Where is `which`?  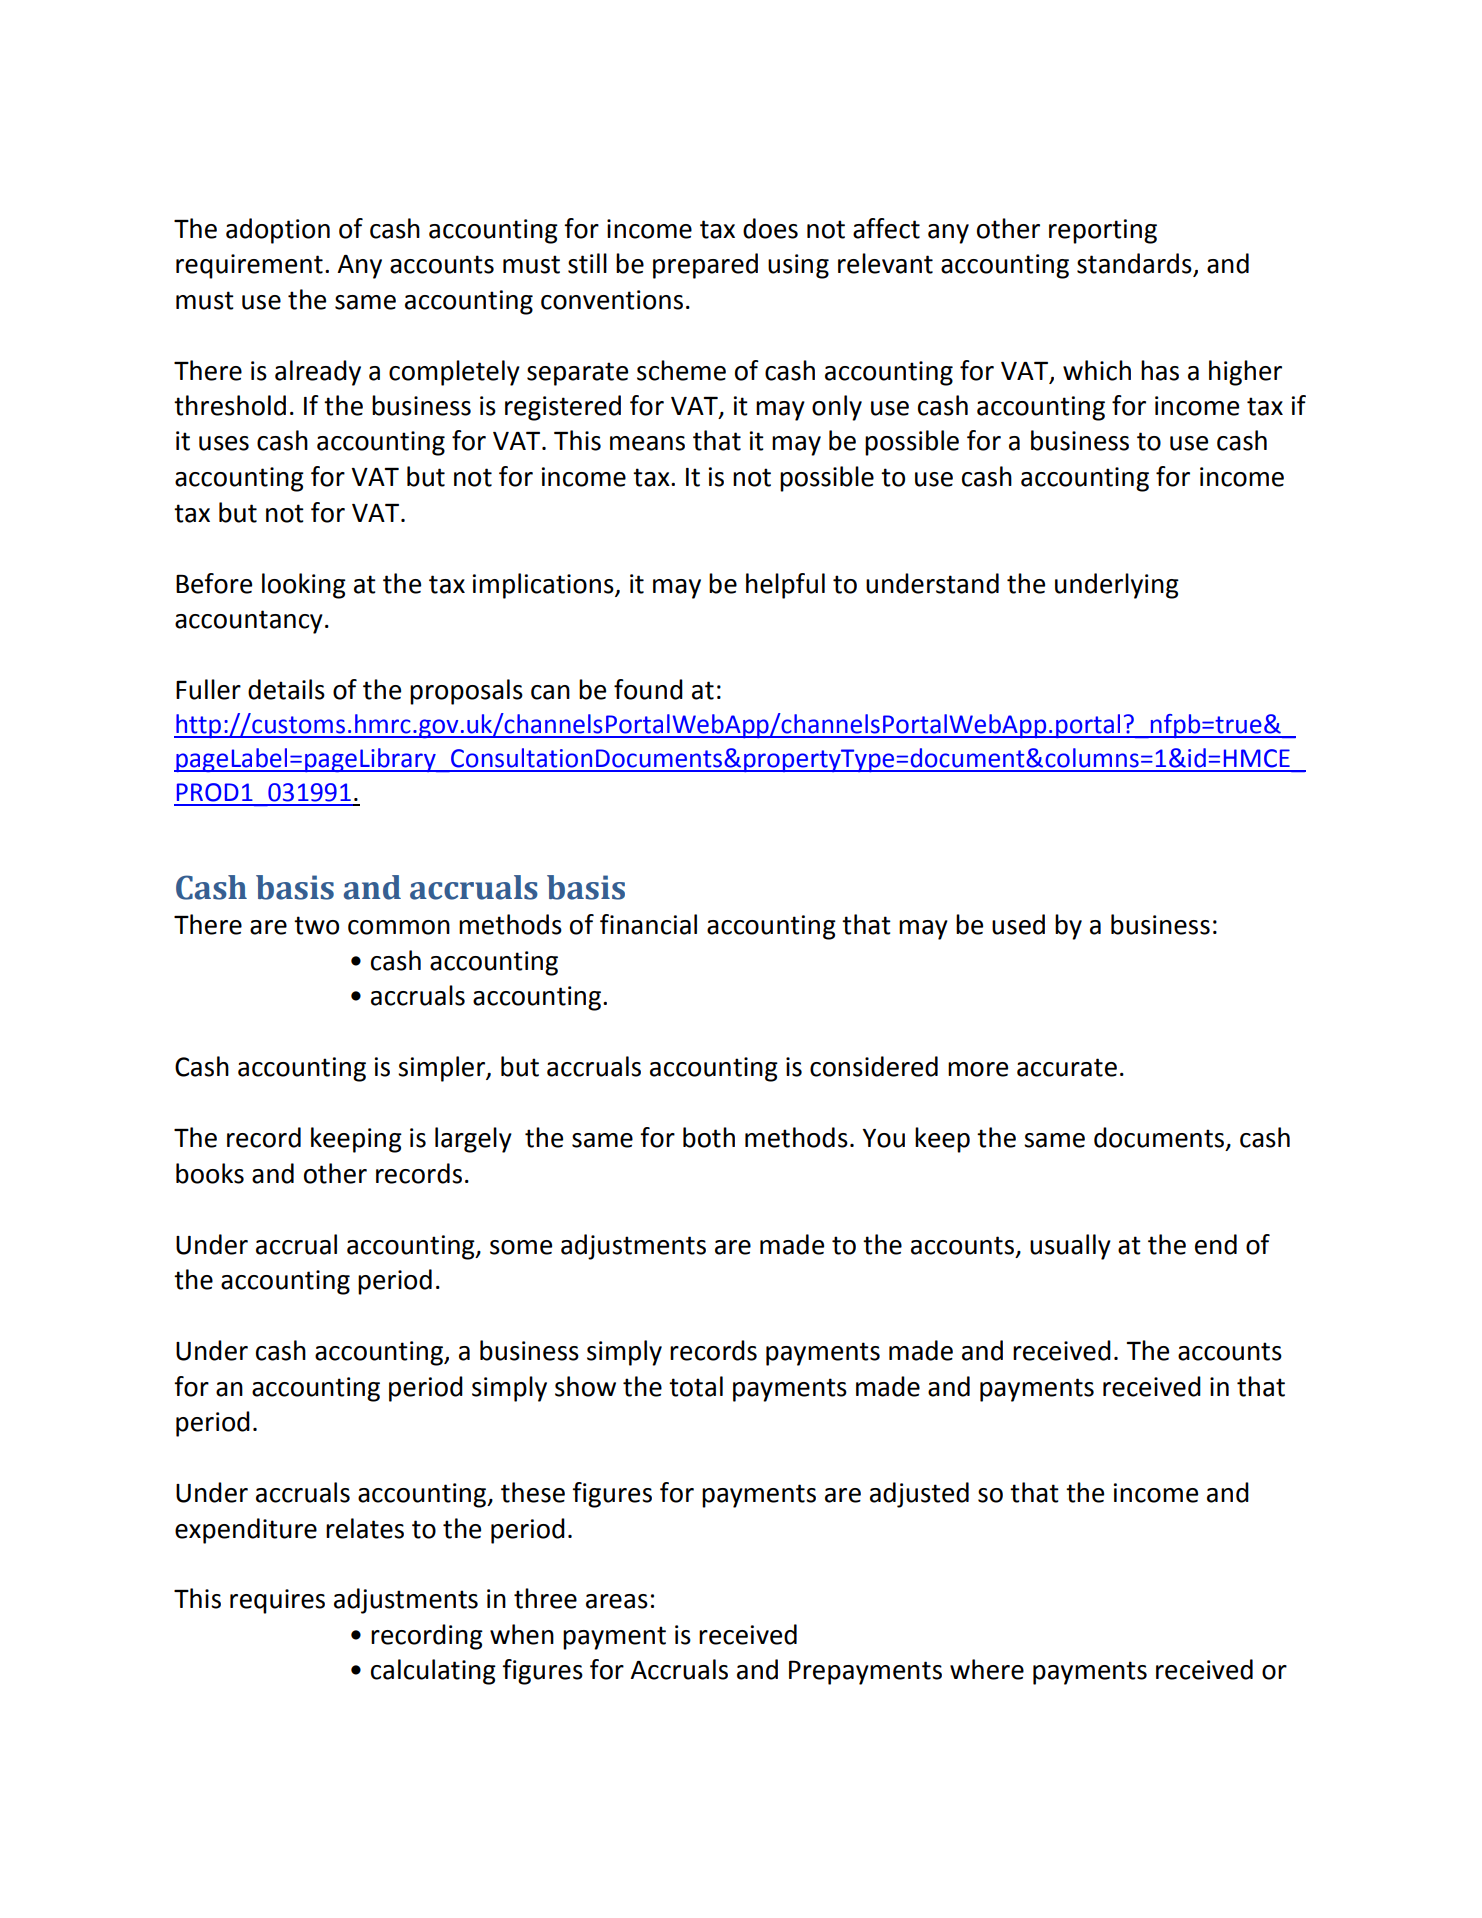 which is located at coordinates (1097, 370).
